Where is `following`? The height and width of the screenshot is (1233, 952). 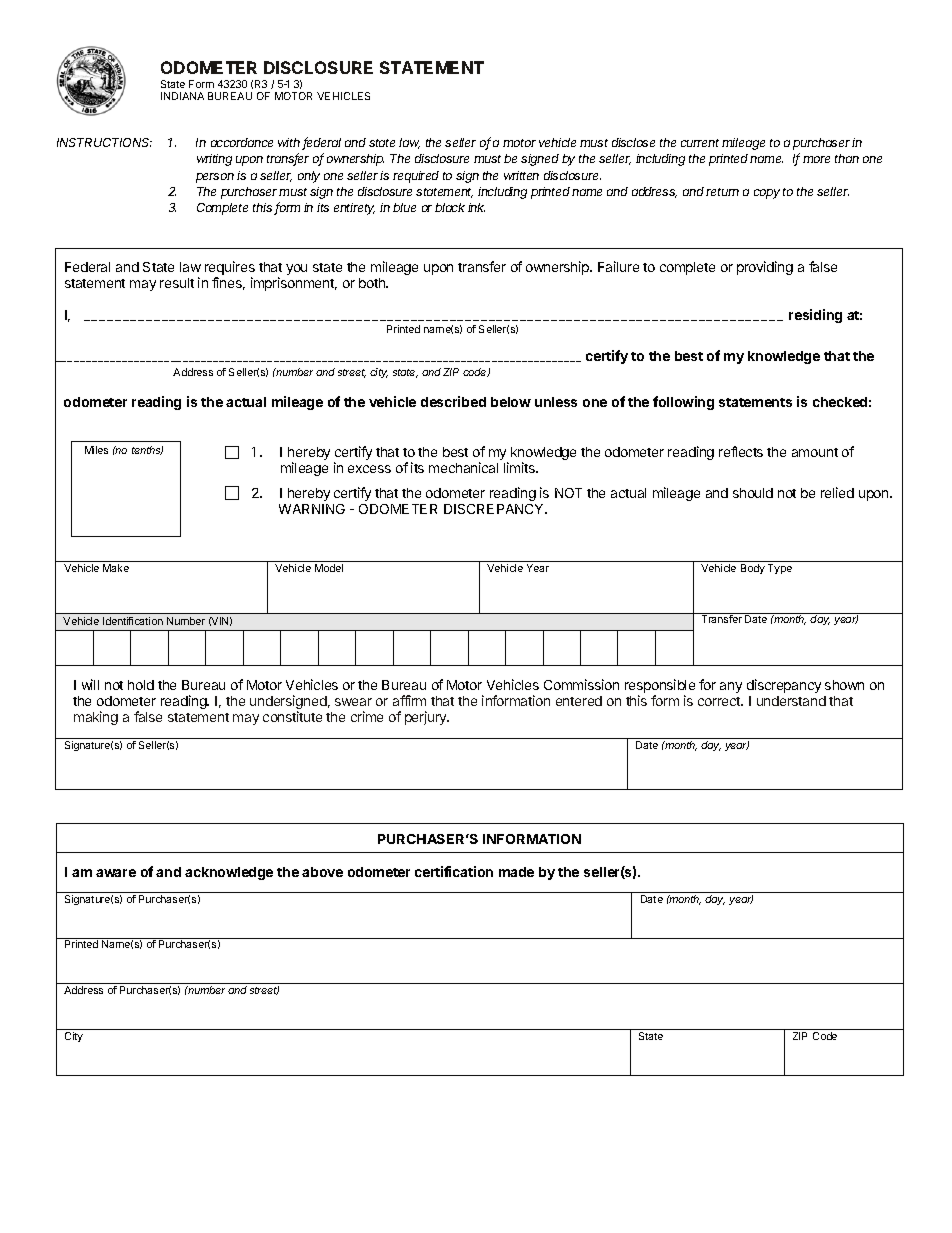 following is located at coordinates (683, 403).
